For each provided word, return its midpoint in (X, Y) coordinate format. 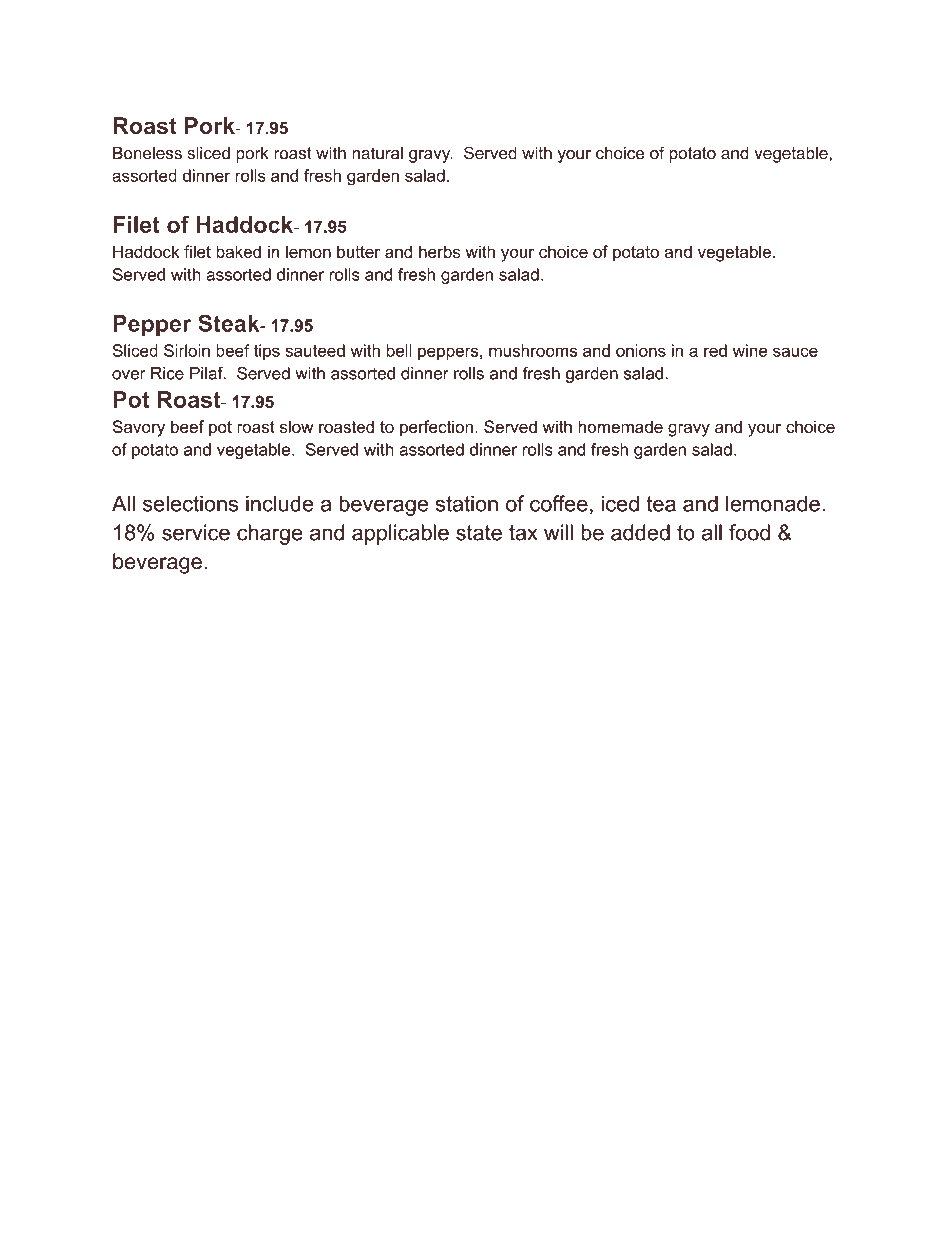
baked (238, 251)
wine (750, 350)
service (196, 532)
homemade (621, 426)
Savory (139, 428)
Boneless (147, 153)
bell (399, 350)
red (715, 350)
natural (377, 153)
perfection (436, 428)
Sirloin (187, 350)
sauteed (315, 350)
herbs (439, 251)
